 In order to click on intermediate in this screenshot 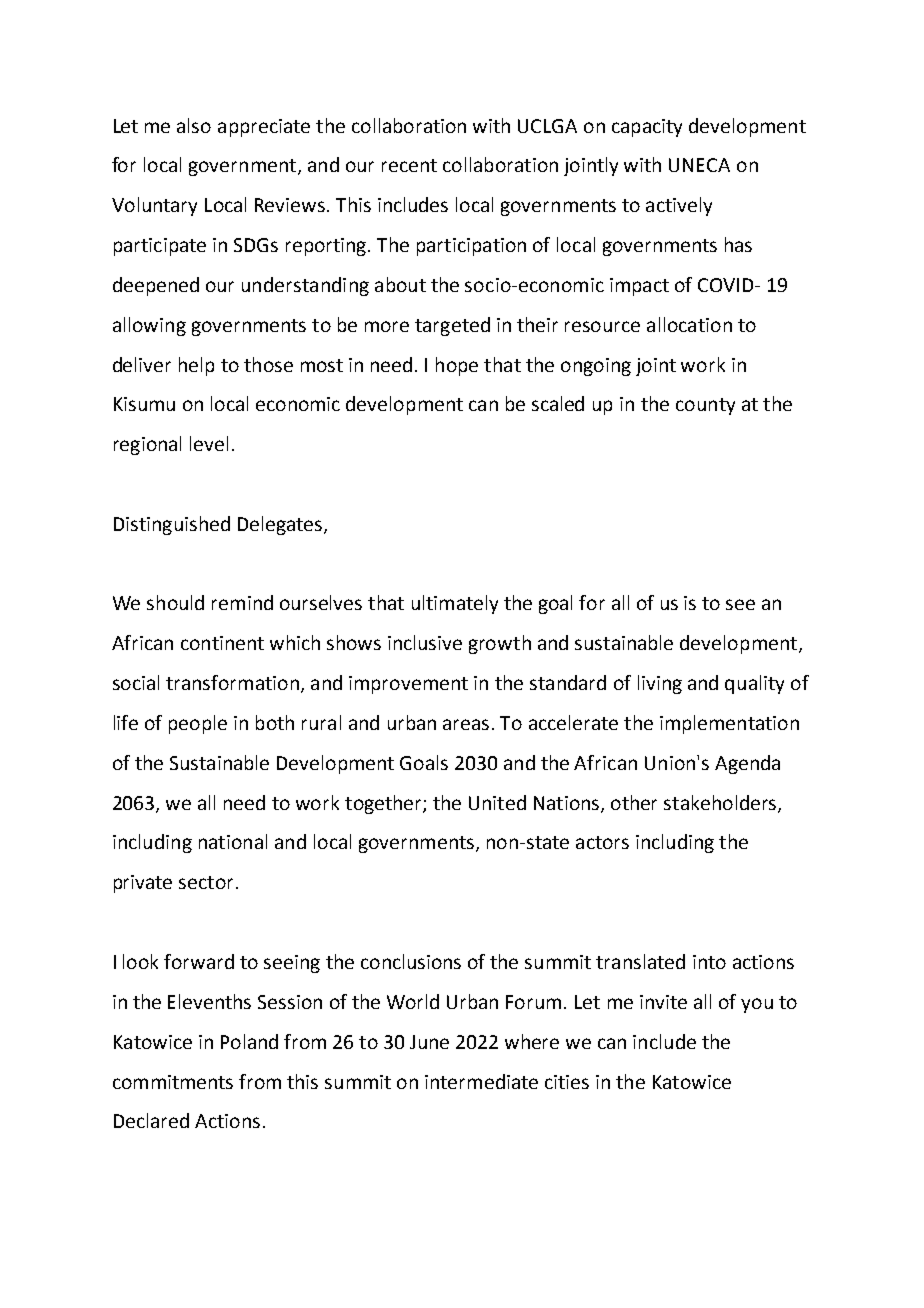, I will do `click(481, 1081)`.
